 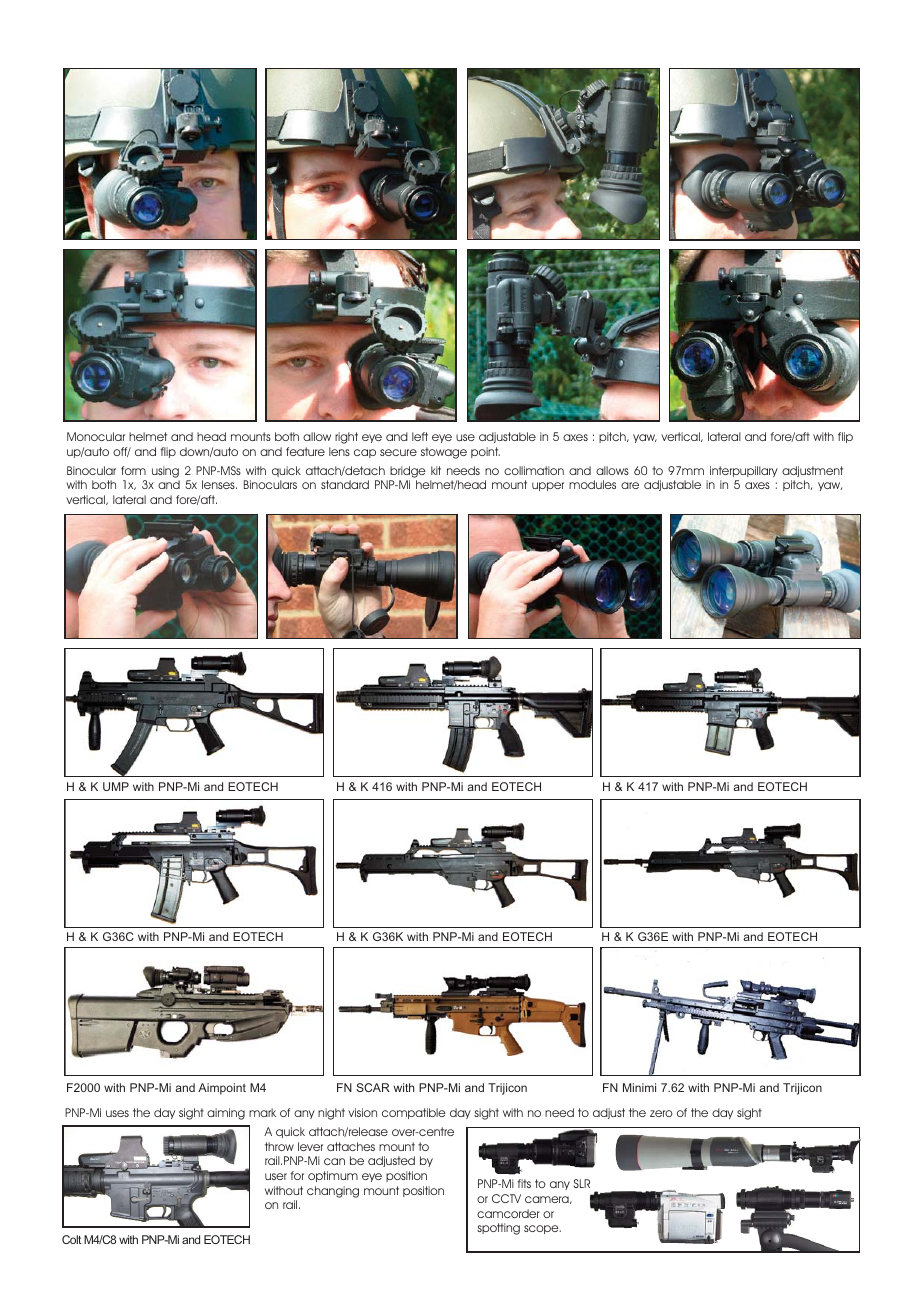 I want to click on upper, so click(x=548, y=486).
